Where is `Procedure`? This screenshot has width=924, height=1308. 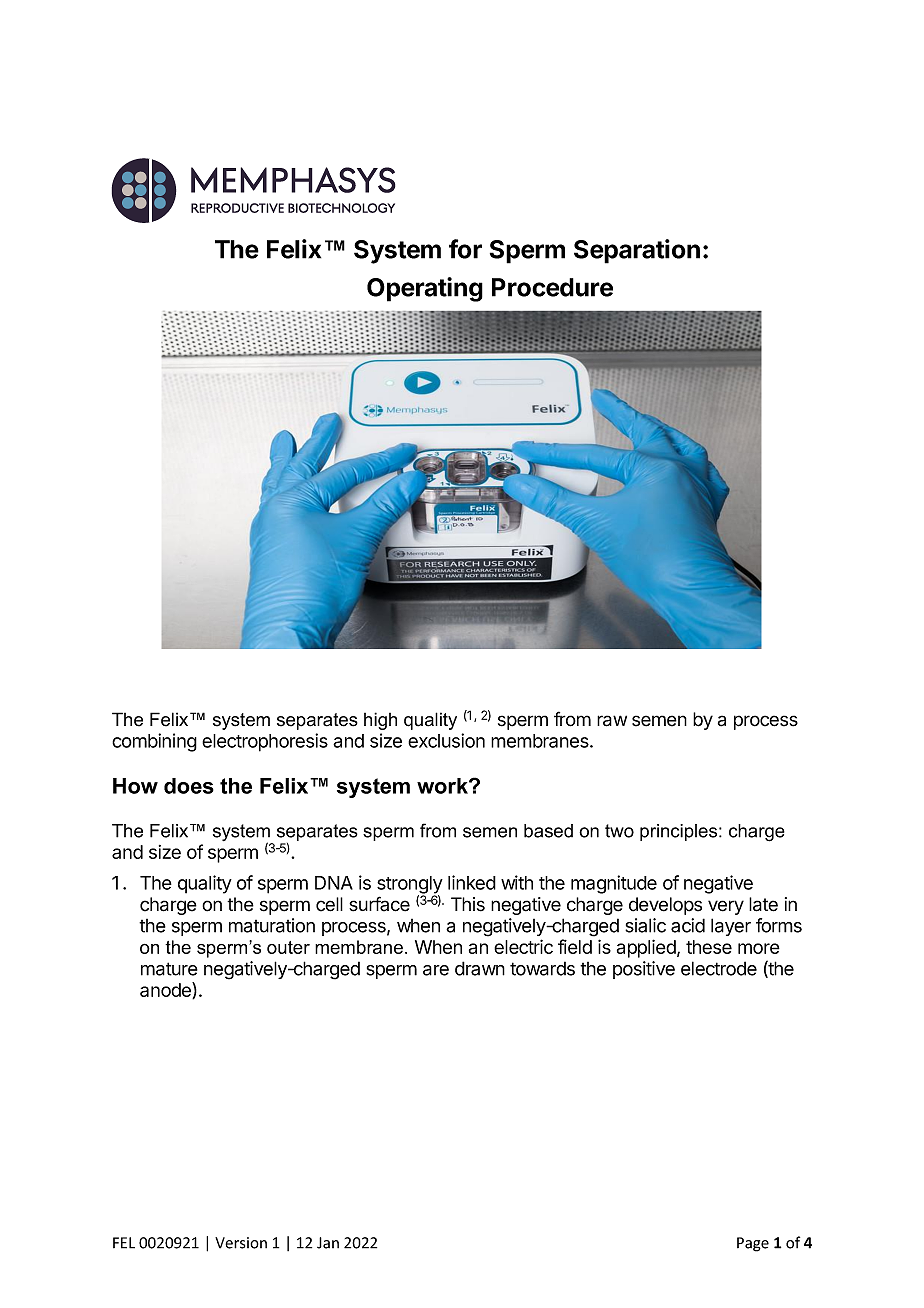
Procedure is located at coordinates (552, 287).
